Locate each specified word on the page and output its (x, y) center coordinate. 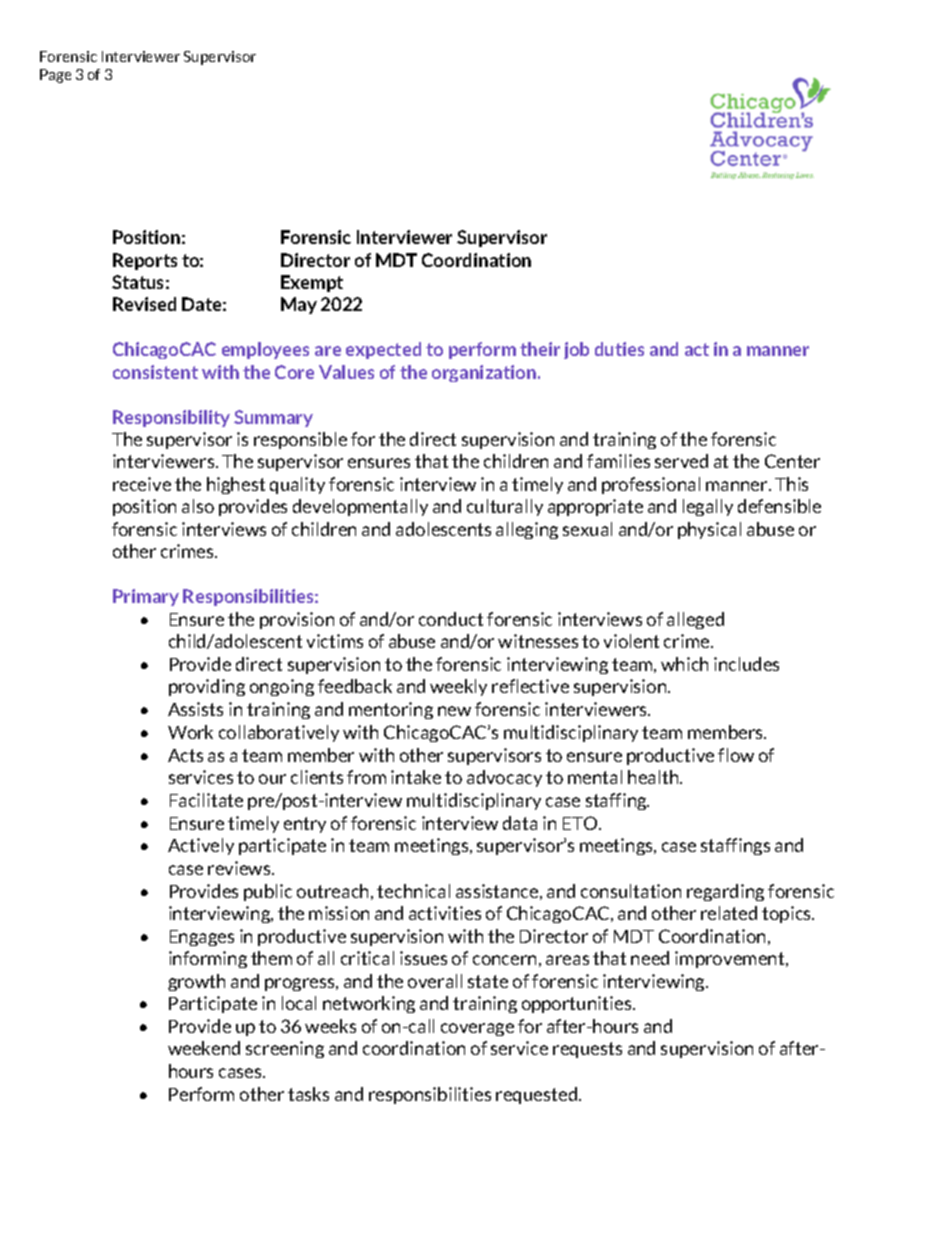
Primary (146, 597)
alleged (695, 620)
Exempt (312, 283)
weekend (204, 1048)
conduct (451, 619)
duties (619, 349)
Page (55, 76)
